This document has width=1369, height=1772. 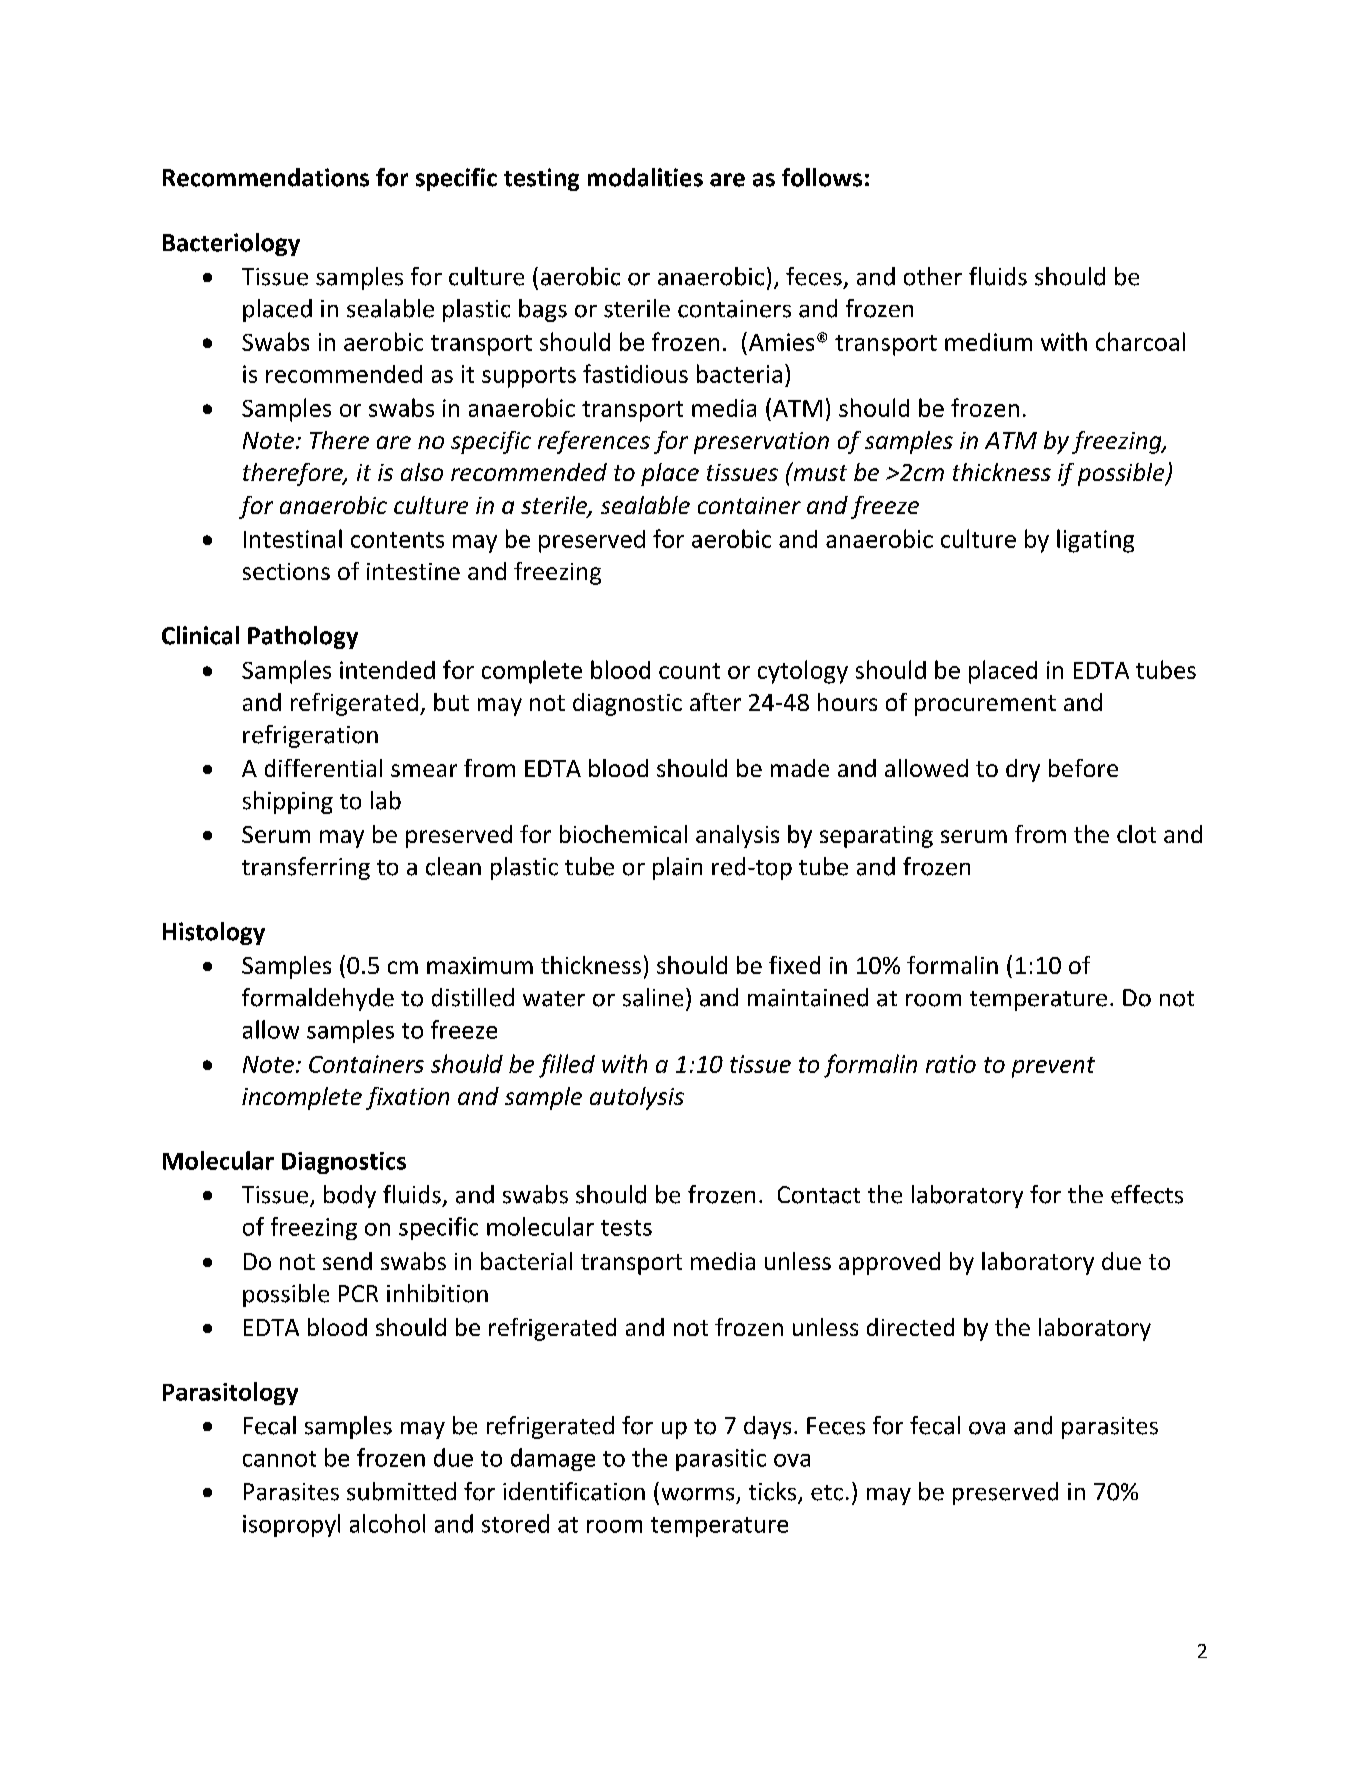 What do you see at coordinates (645, 177) in the document?
I see `modalities` at bounding box center [645, 177].
